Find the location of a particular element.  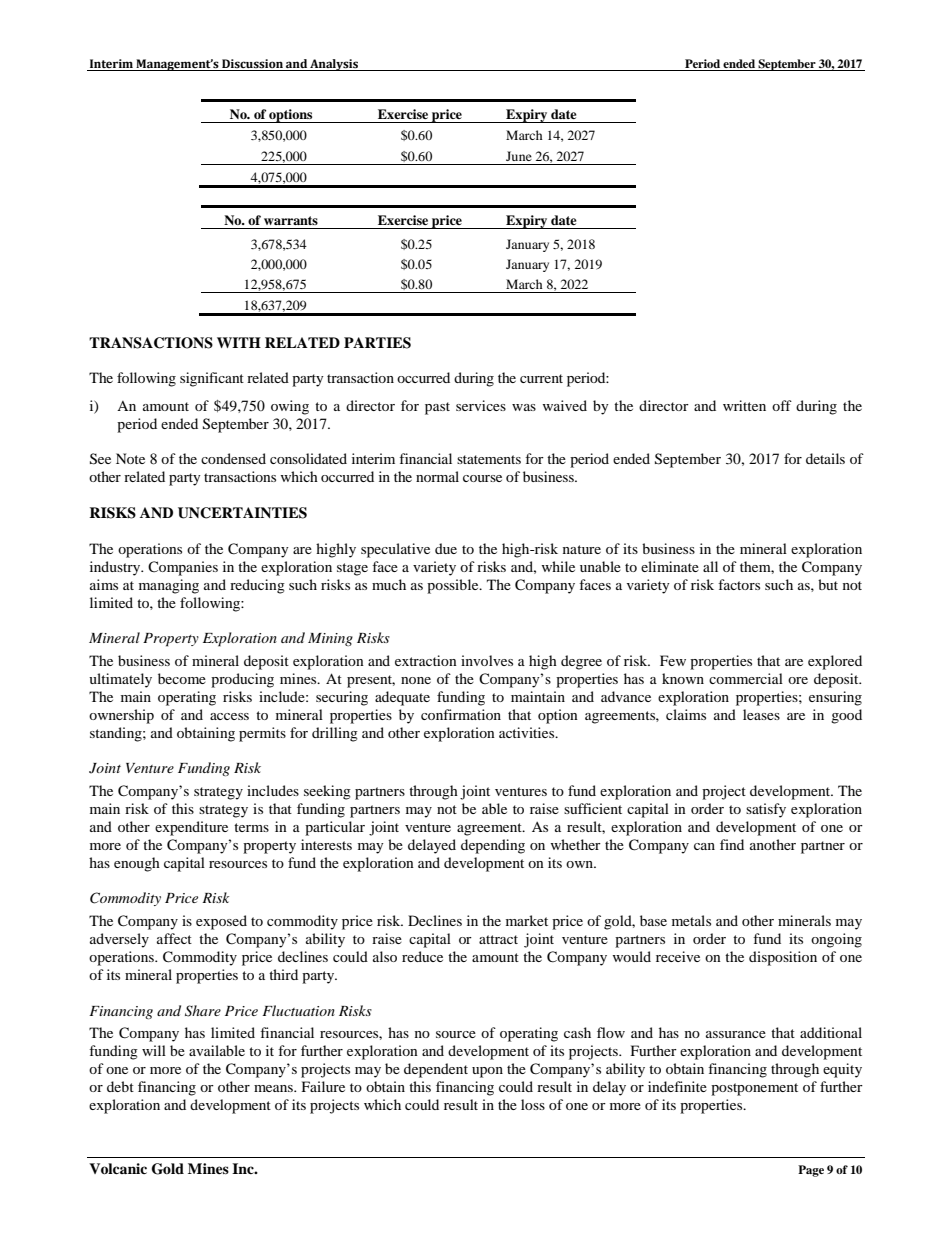

Volcanic is located at coordinates (118, 1169).
